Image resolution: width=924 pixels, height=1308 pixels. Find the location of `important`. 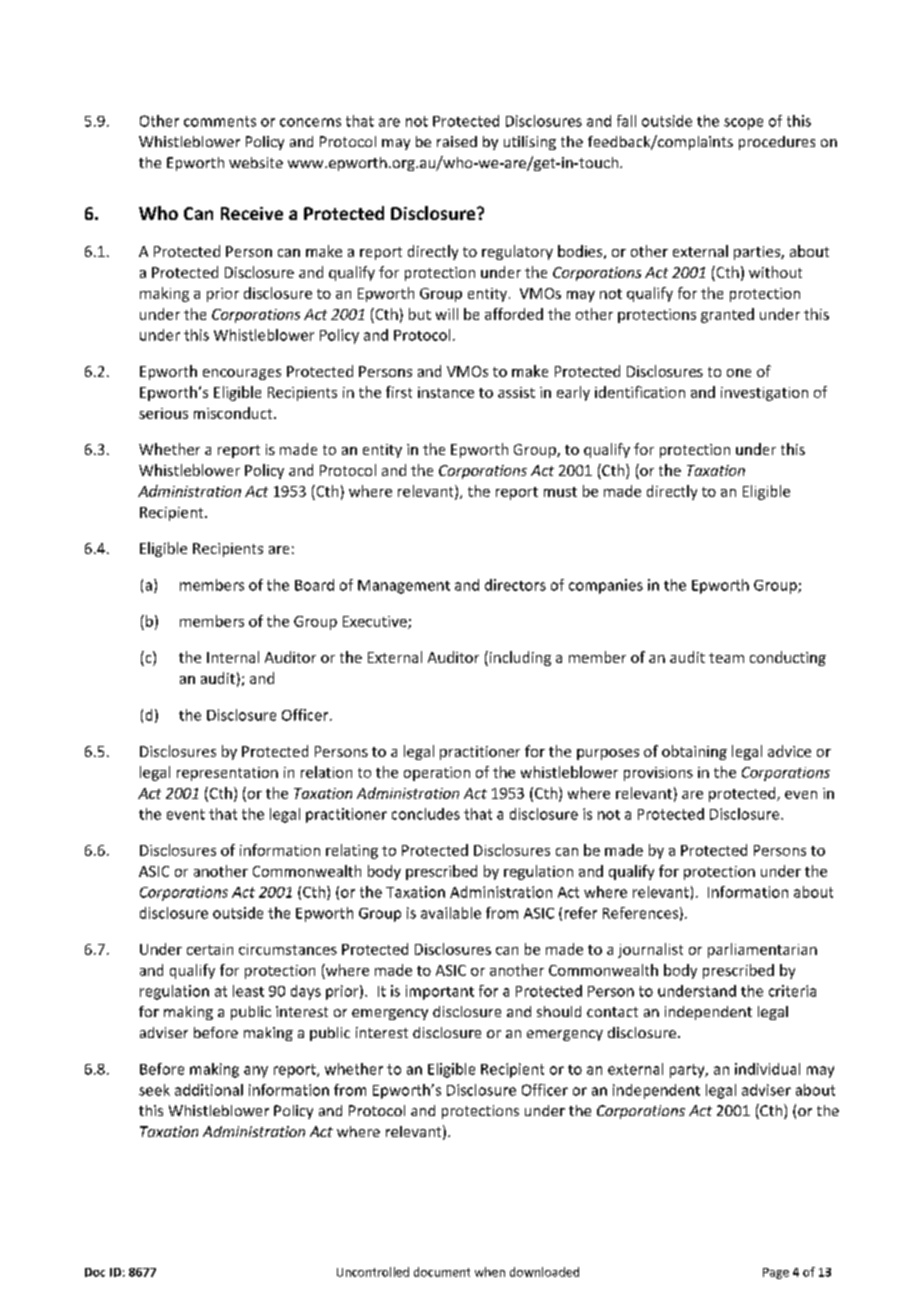

important is located at coordinates (440, 992).
